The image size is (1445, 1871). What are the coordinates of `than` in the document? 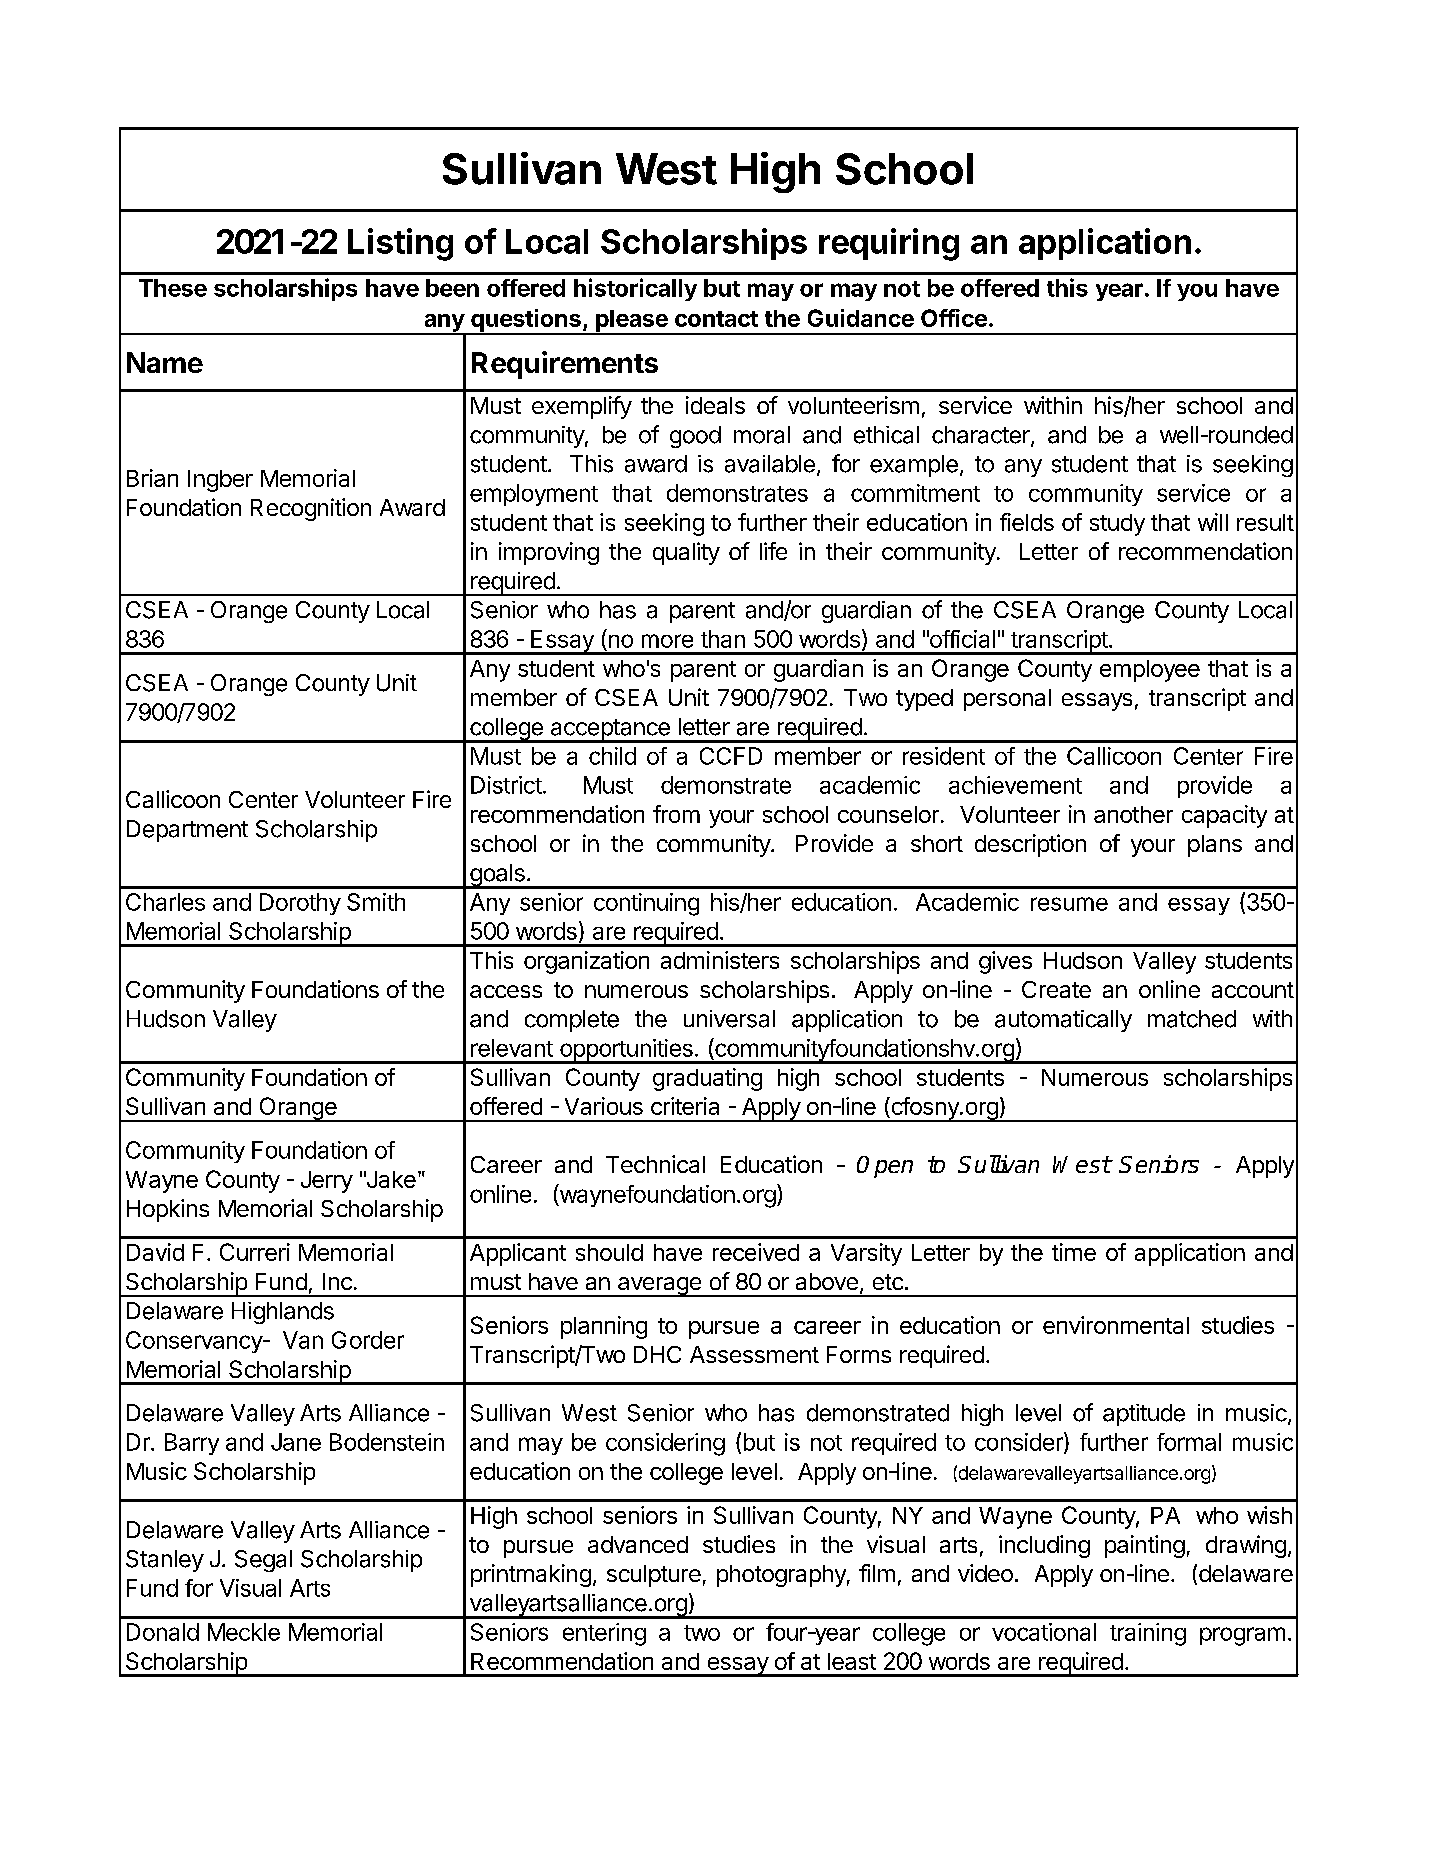 It's located at (723, 639).
